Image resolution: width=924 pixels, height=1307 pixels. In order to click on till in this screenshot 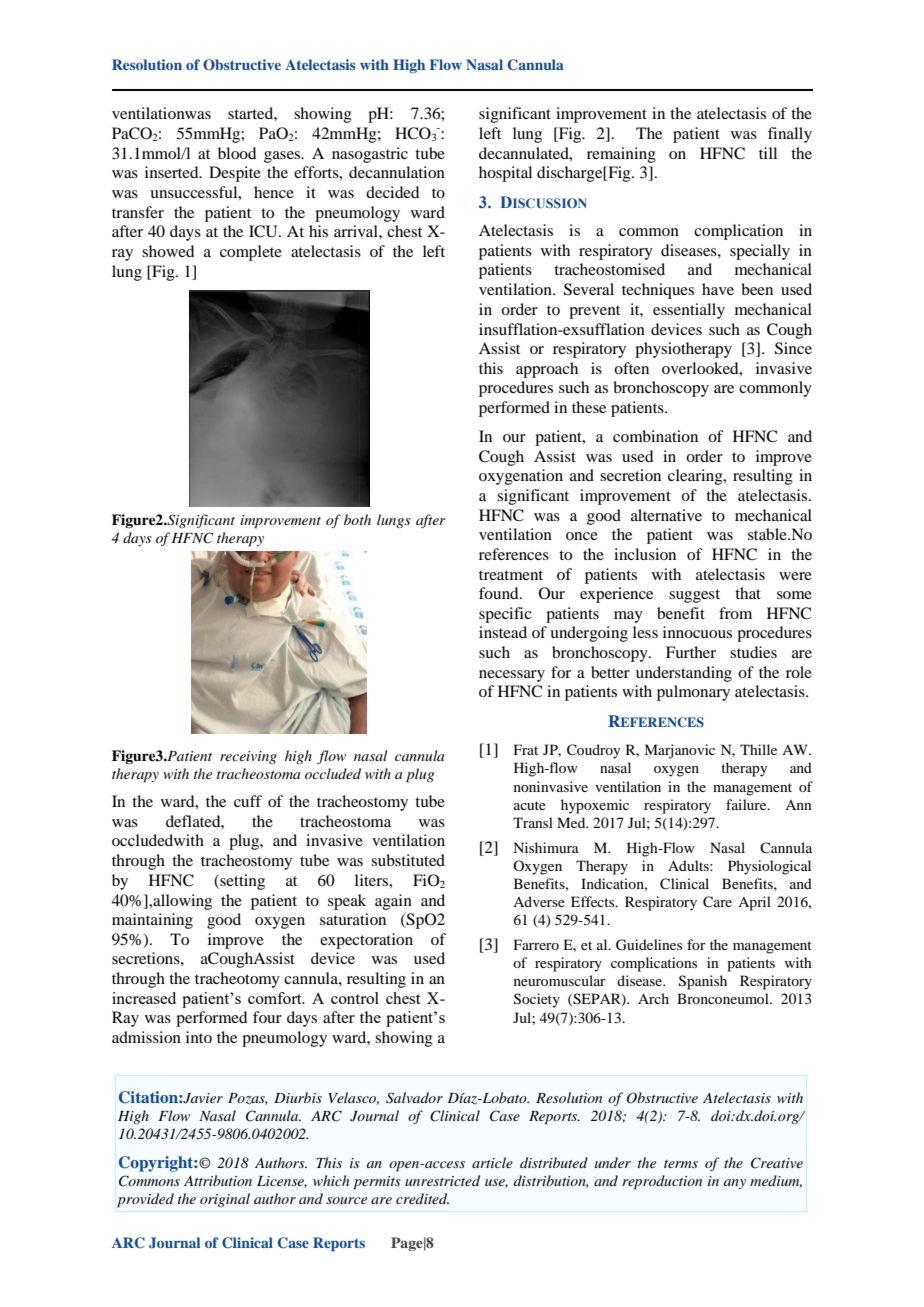, I will do `click(768, 153)`.
